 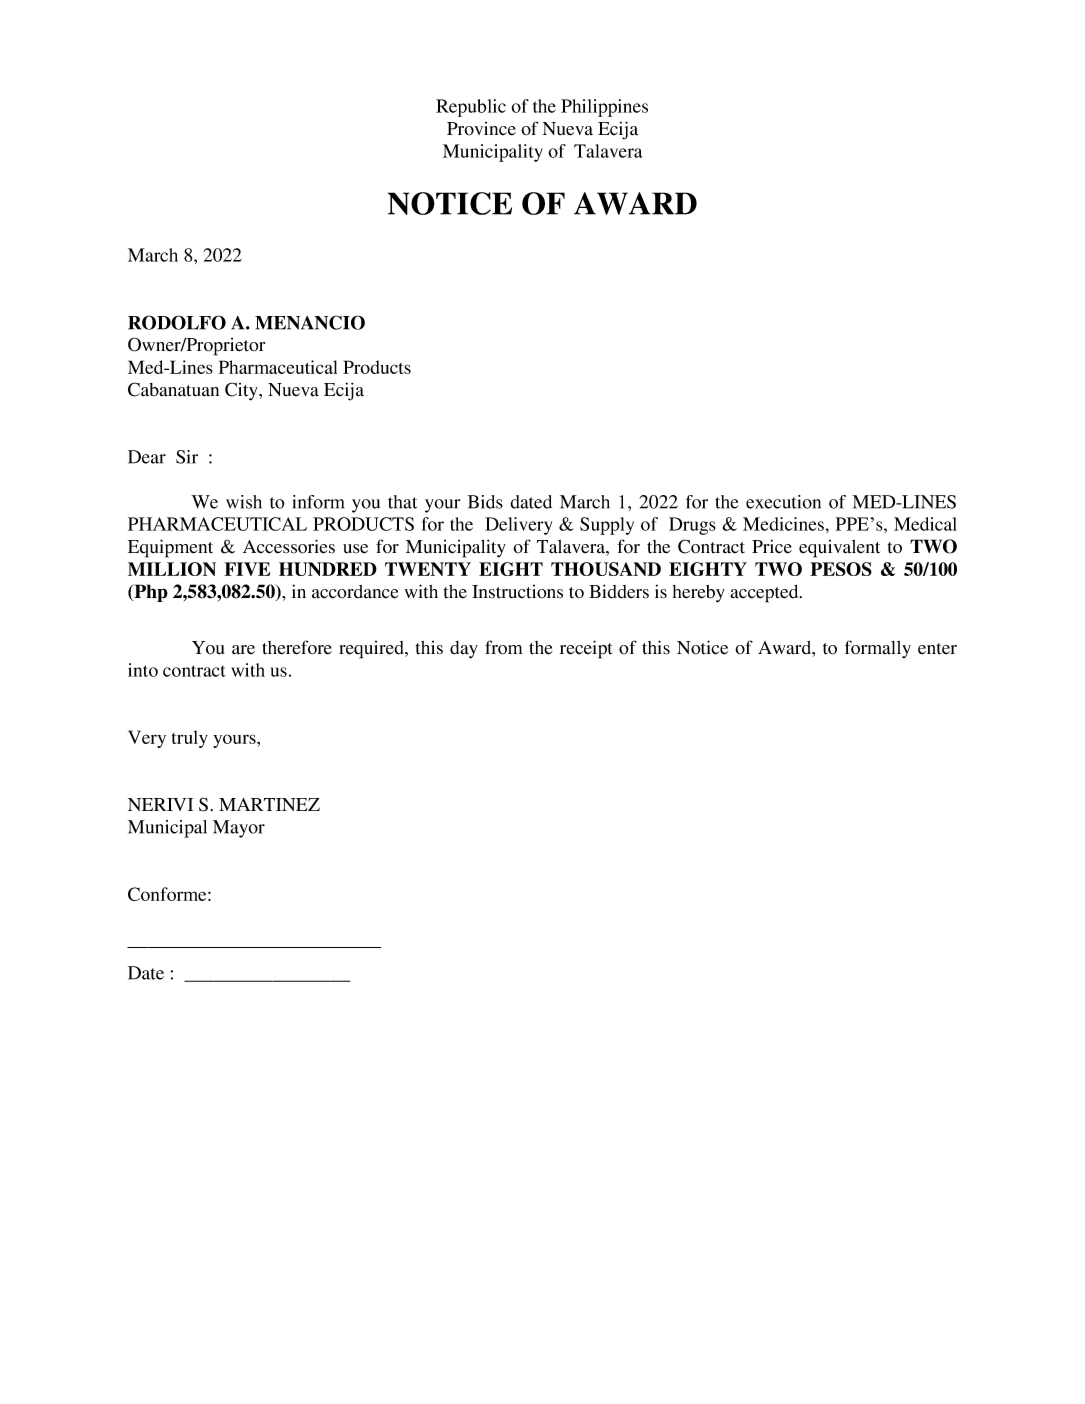 I want to click on Republic, so click(x=471, y=108).
